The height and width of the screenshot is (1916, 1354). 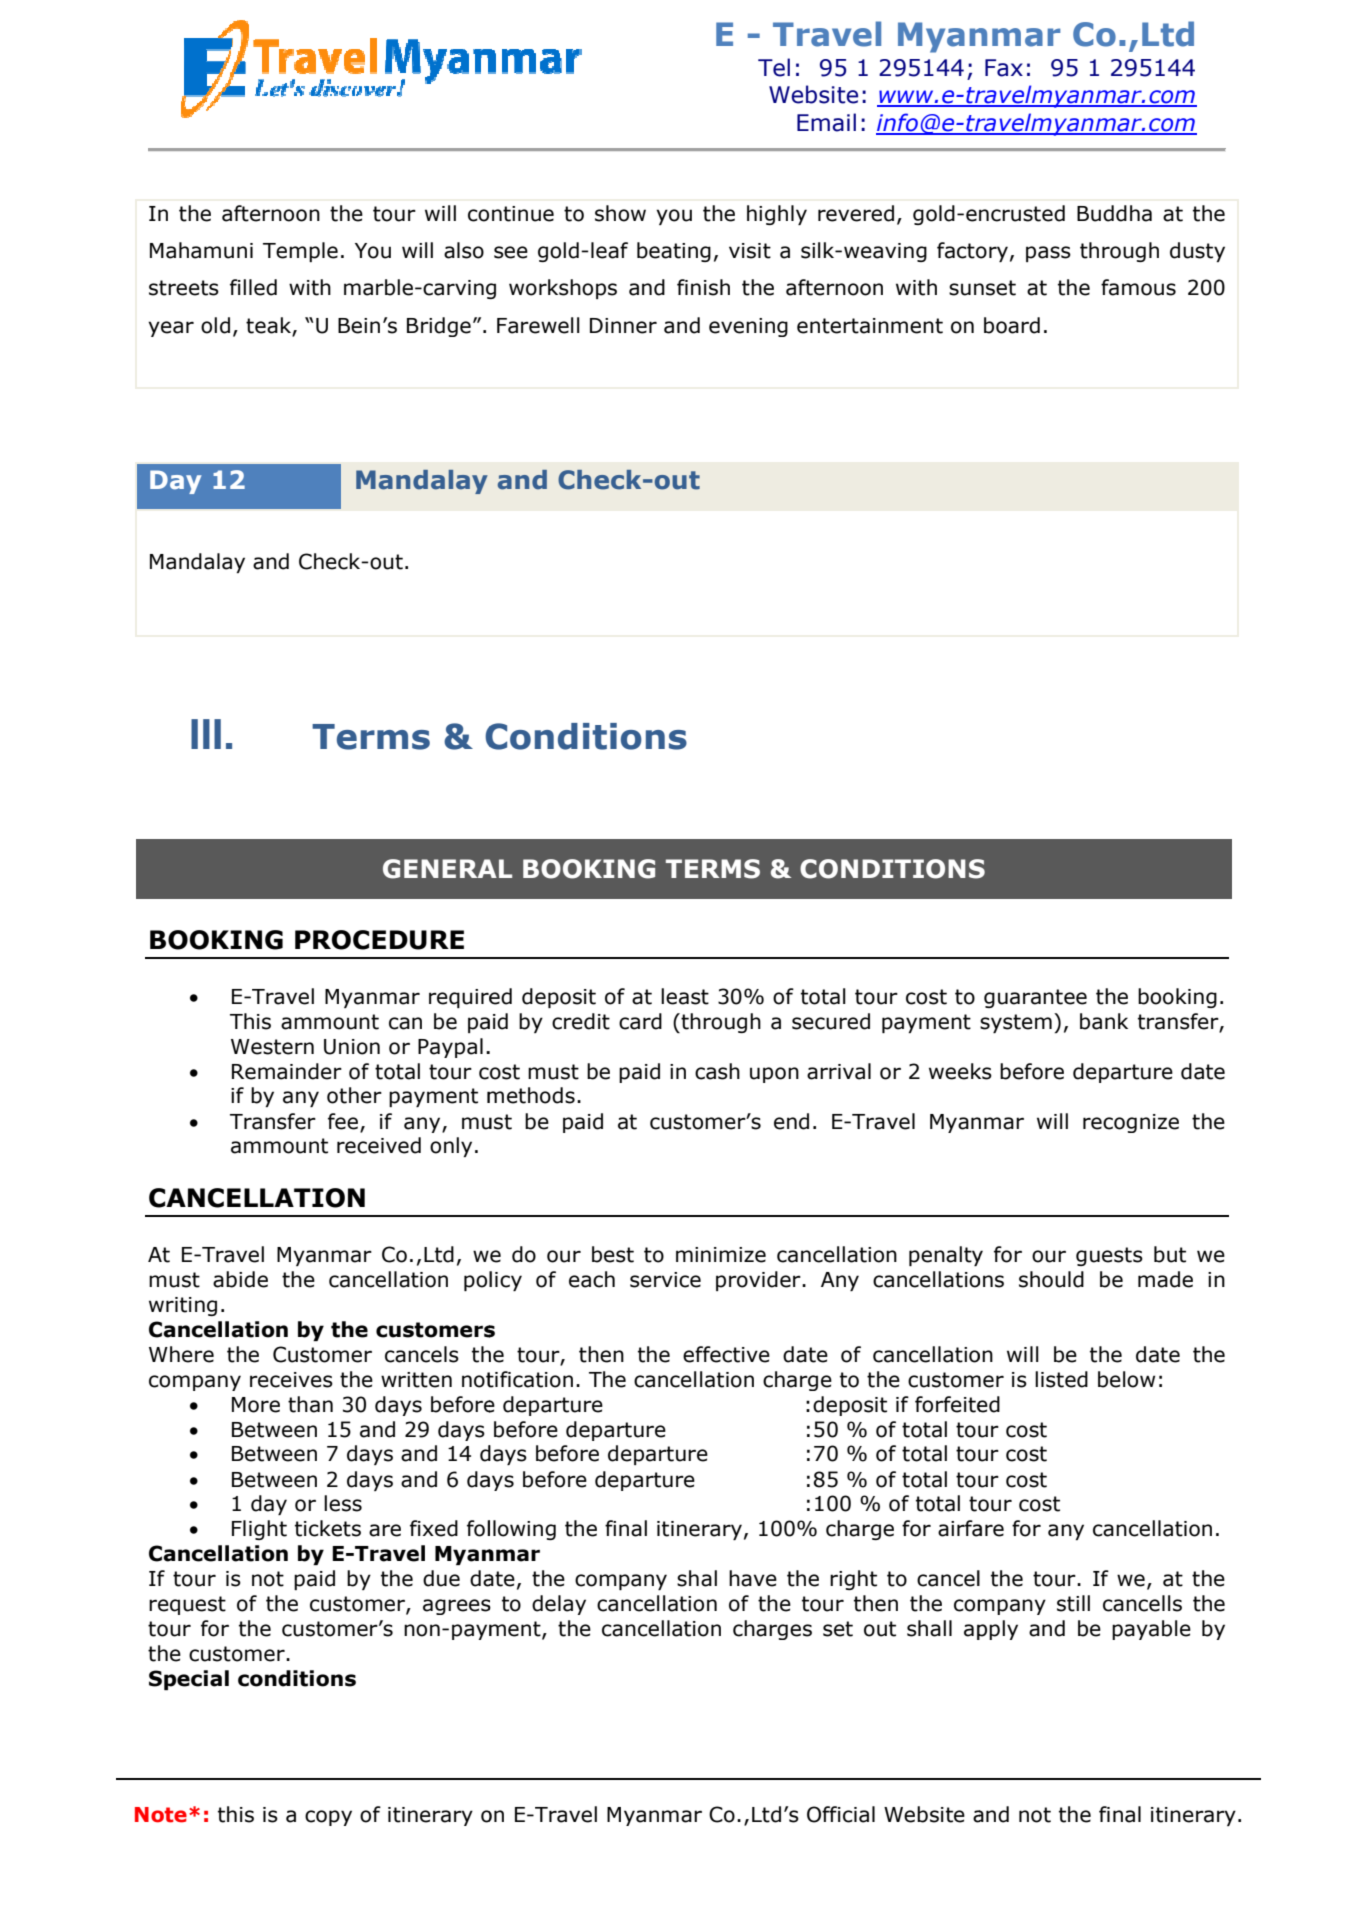 I want to click on service, so click(x=665, y=1280).
